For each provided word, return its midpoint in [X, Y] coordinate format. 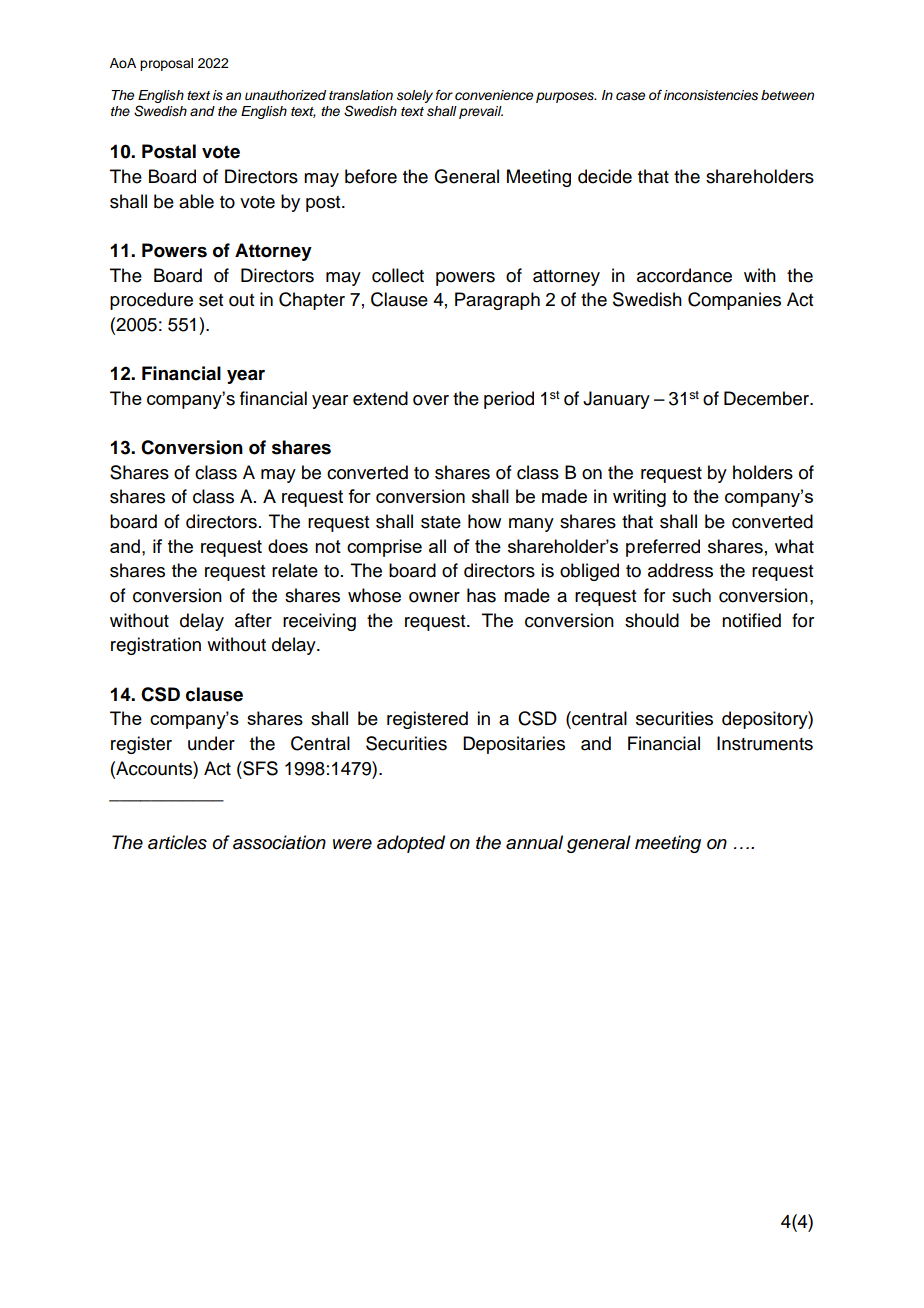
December [768, 398]
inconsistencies [711, 95]
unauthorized [285, 95]
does [288, 546]
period [509, 400]
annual [534, 842]
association [279, 842]
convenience [494, 95]
